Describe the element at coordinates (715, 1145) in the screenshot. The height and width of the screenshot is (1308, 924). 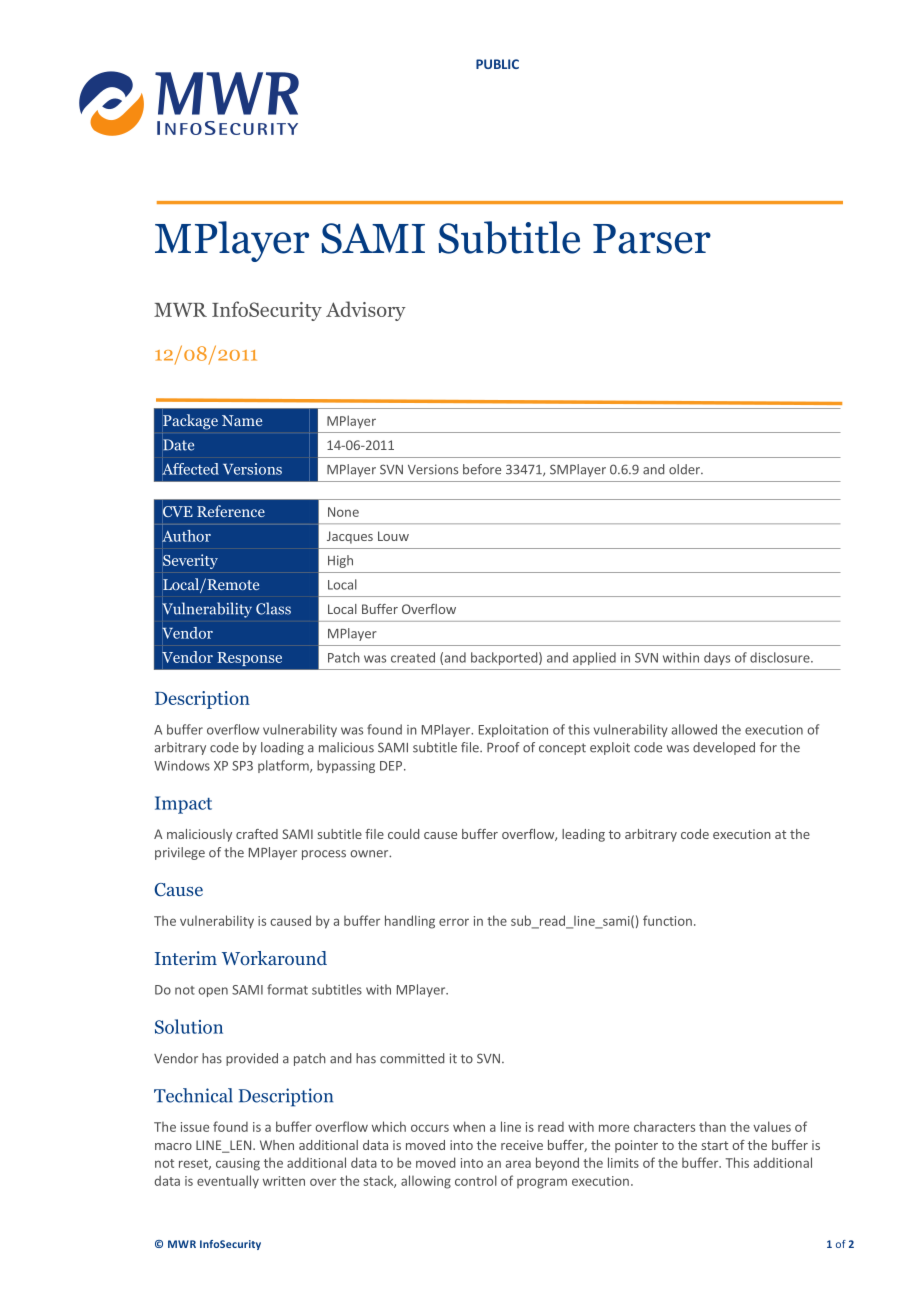
I see `start` at that location.
